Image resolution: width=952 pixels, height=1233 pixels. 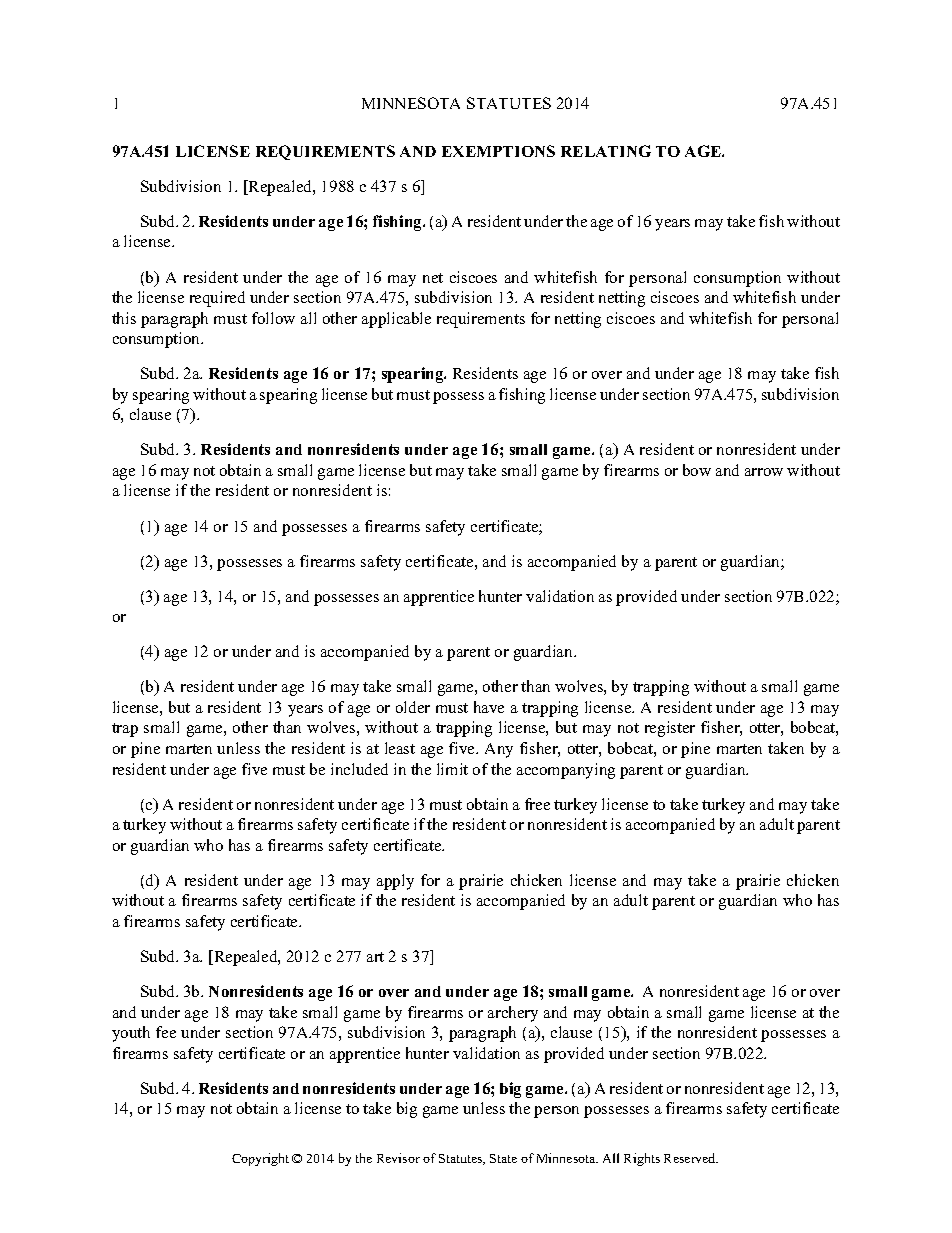 What do you see at coordinates (503, 1158) in the image?
I see `State` at bounding box center [503, 1158].
